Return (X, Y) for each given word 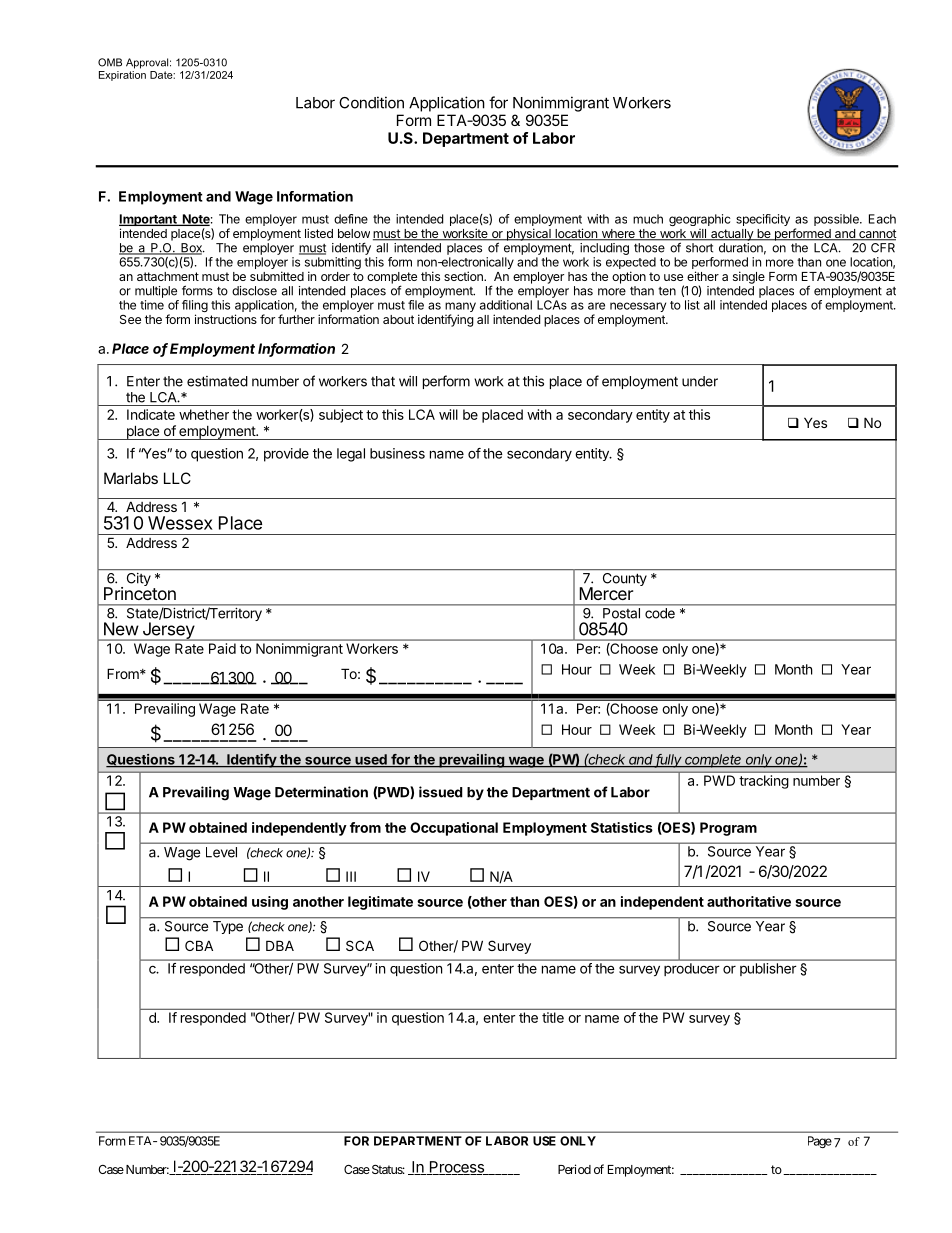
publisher (768, 969)
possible (837, 220)
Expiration (122, 74)
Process (457, 1168)
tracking (764, 782)
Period (574, 1169)
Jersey (168, 631)
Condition (371, 102)
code (660, 613)
